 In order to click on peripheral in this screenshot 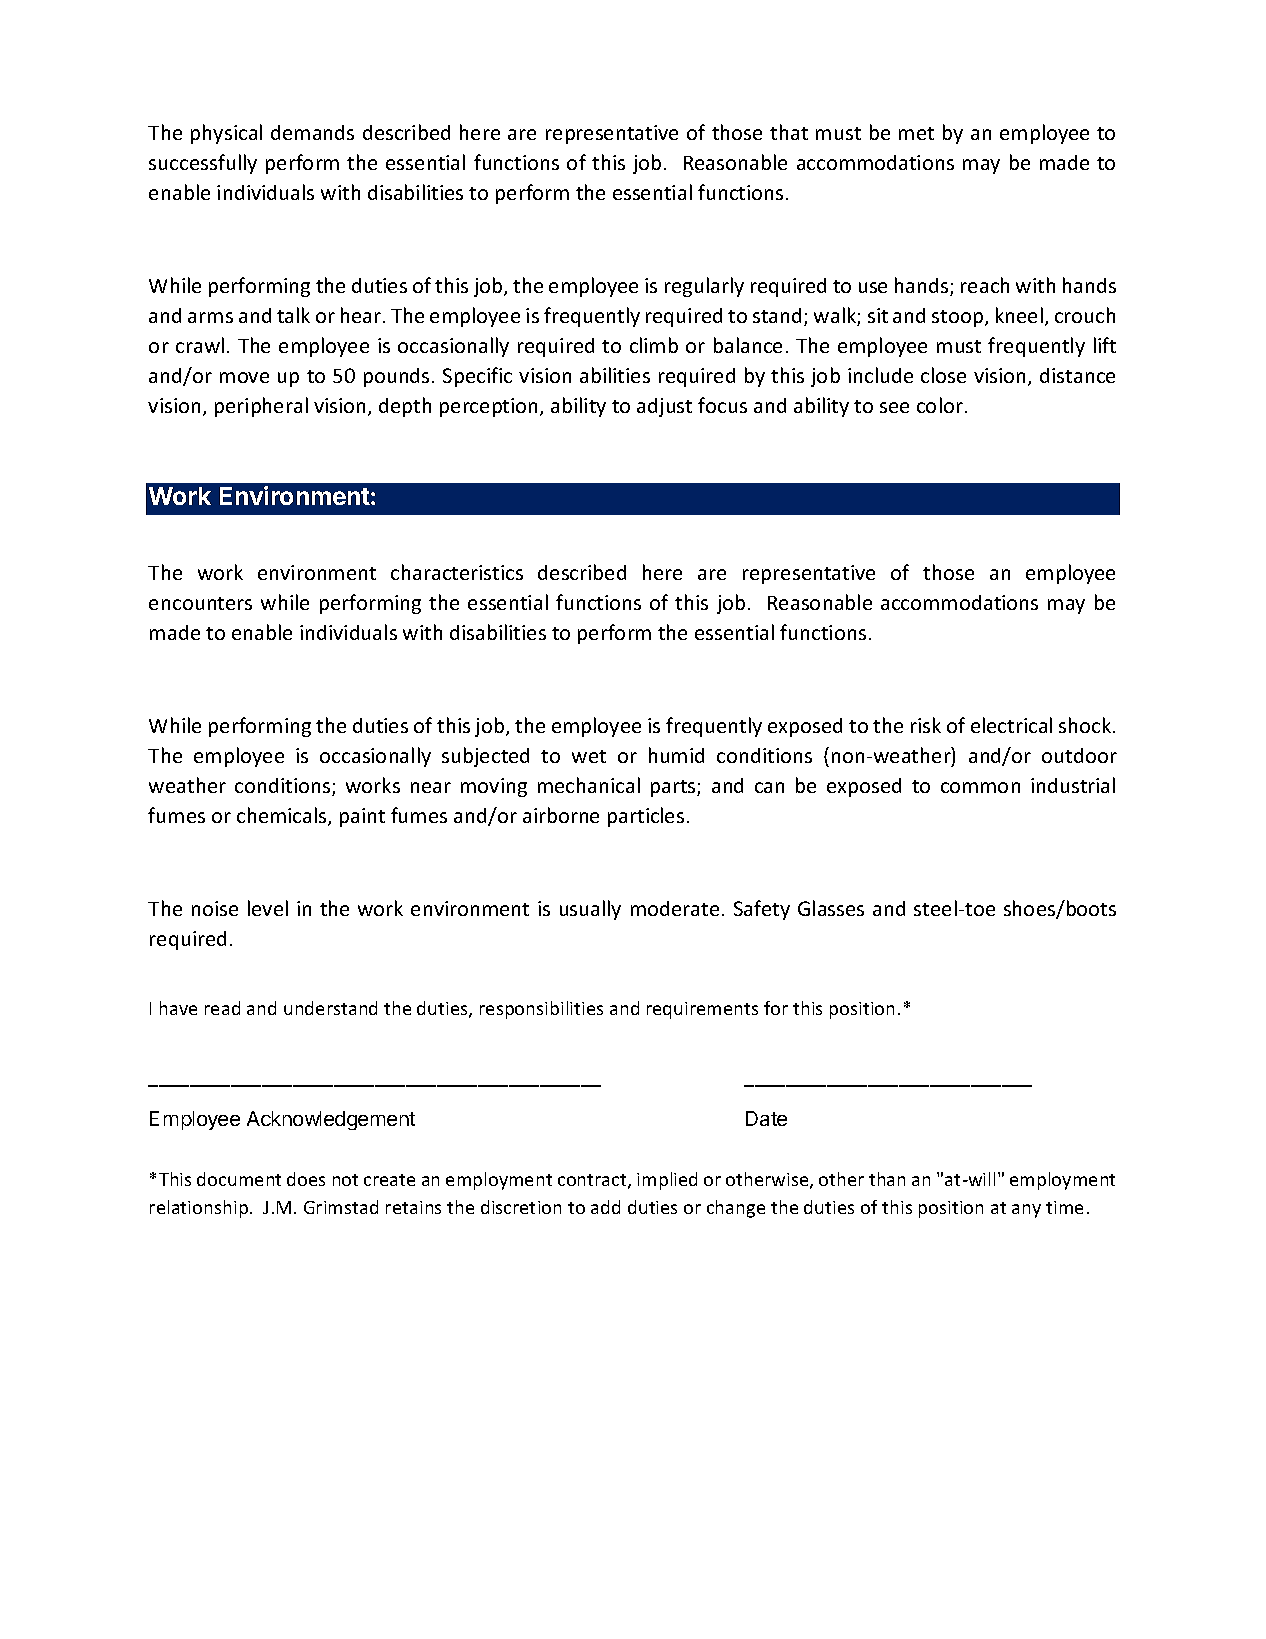, I will do `click(261, 407)`.
